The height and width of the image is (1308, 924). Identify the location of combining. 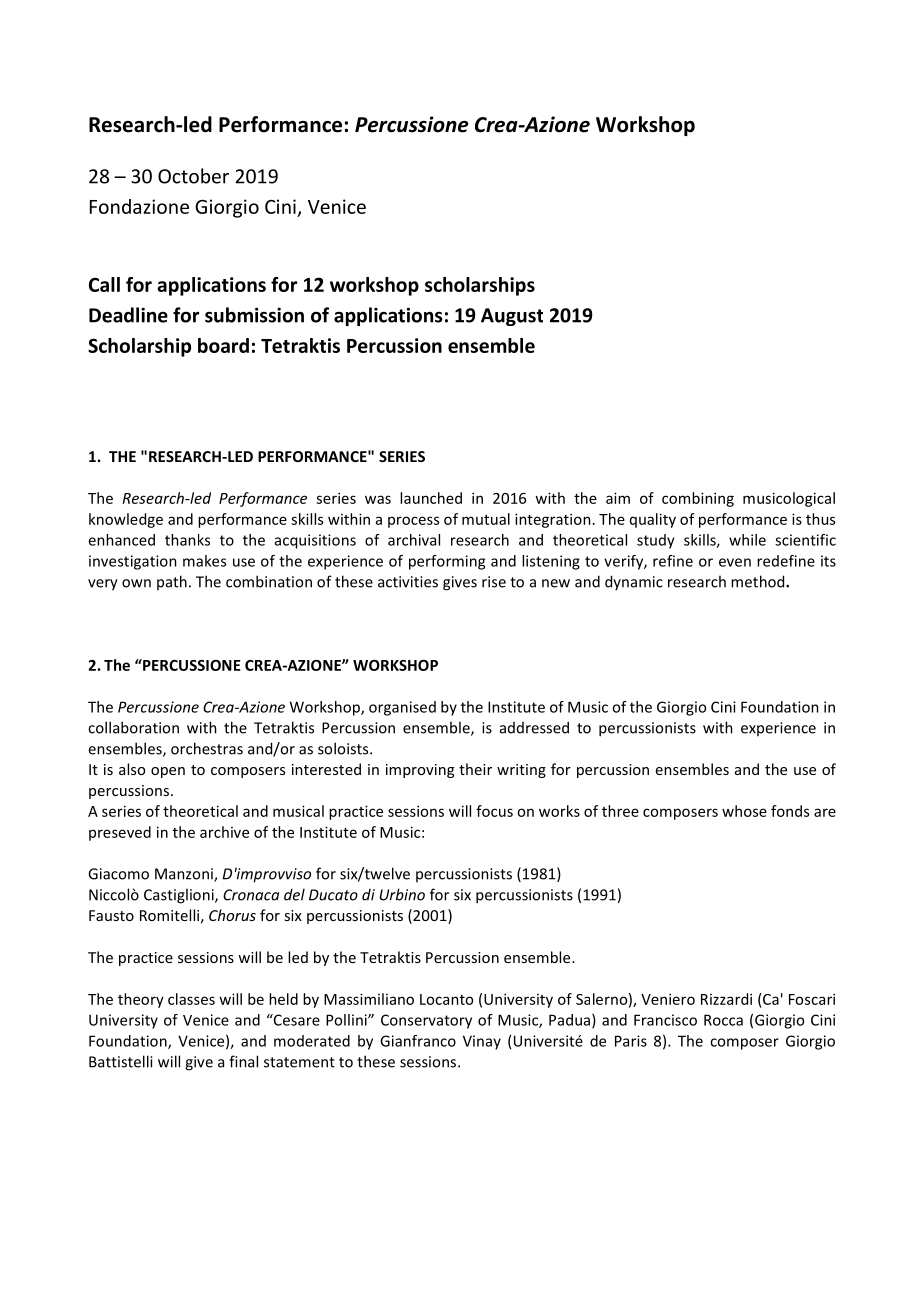
(698, 499).
